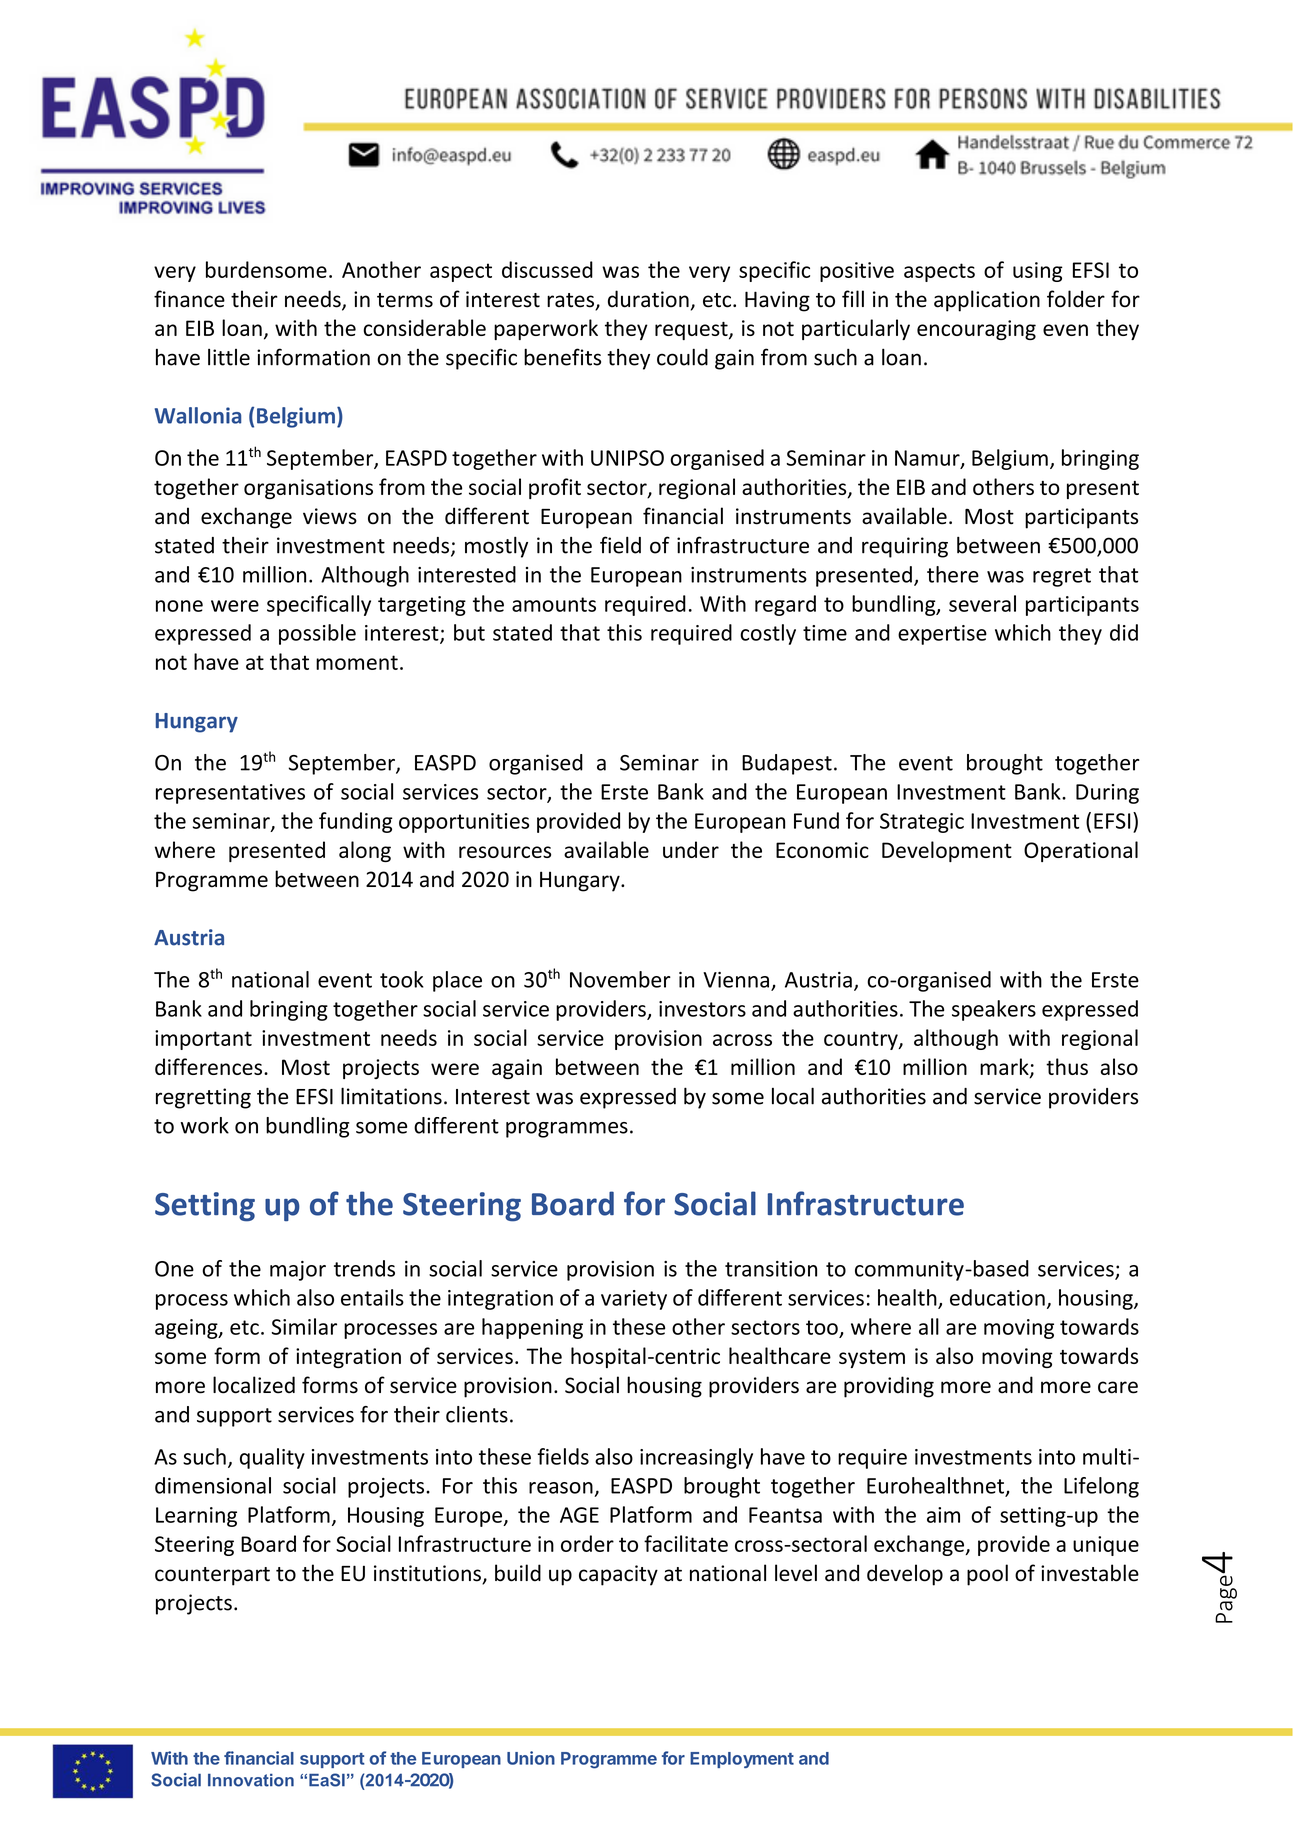  I want to click on pool, so click(987, 1575).
